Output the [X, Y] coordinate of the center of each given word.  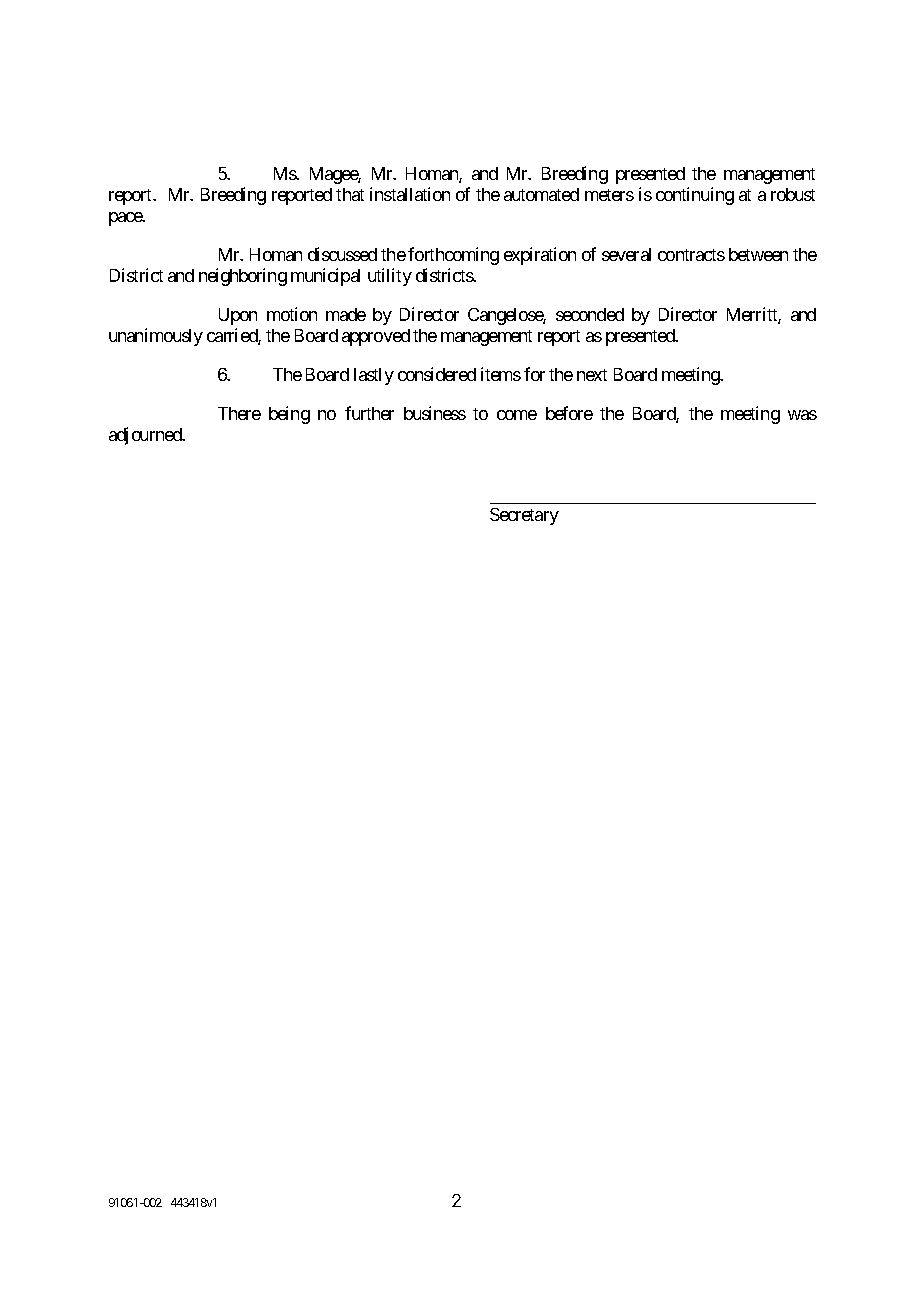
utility [390, 277]
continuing [695, 196]
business [435, 413]
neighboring [243, 277]
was [802, 415]
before [569, 413]
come [517, 415]
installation [410, 194]
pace [126, 219]
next [592, 375]
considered [437, 374]
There [239, 413]
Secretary [524, 516]
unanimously [156, 337]
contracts [691, 255]
